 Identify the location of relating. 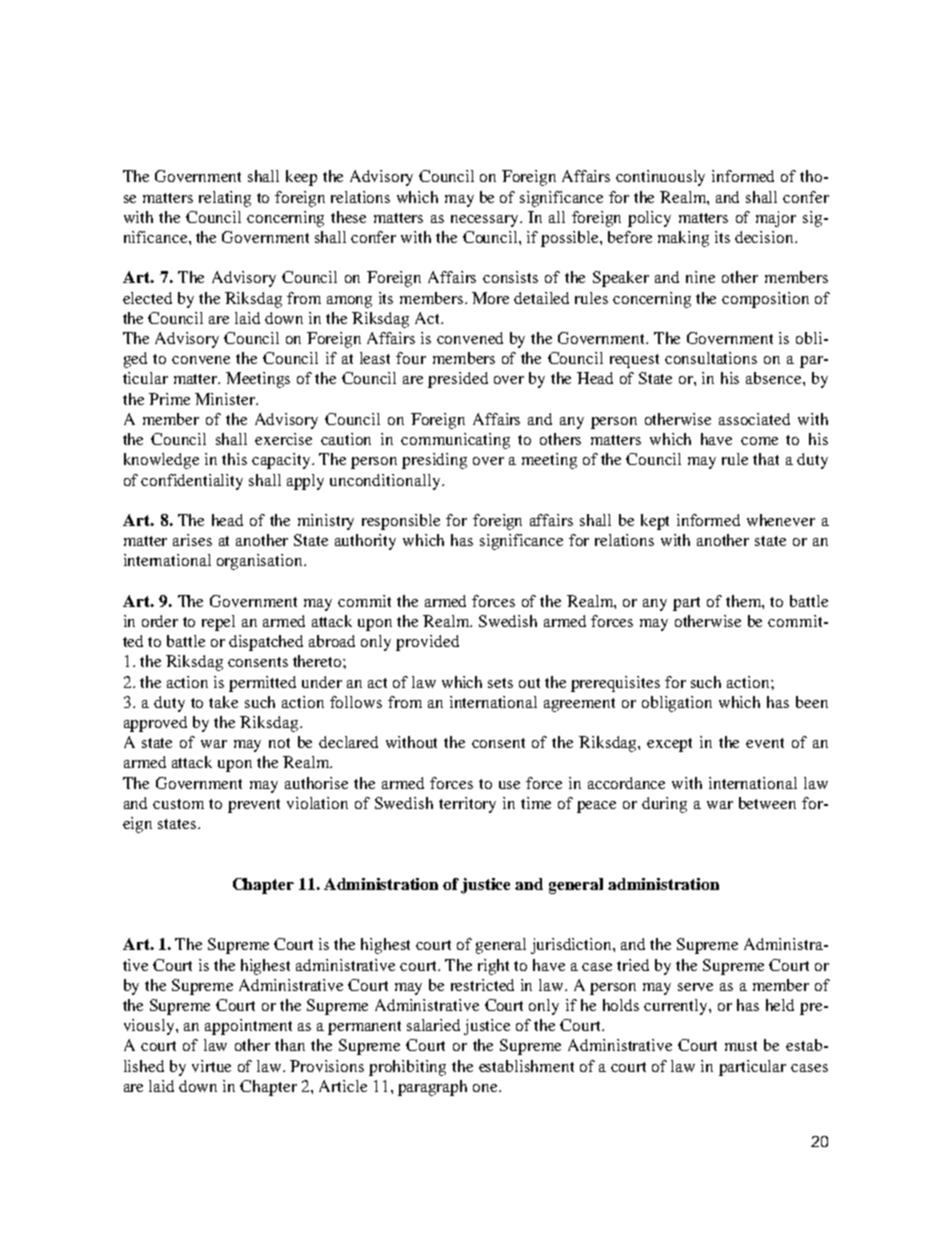
(225, 199).
